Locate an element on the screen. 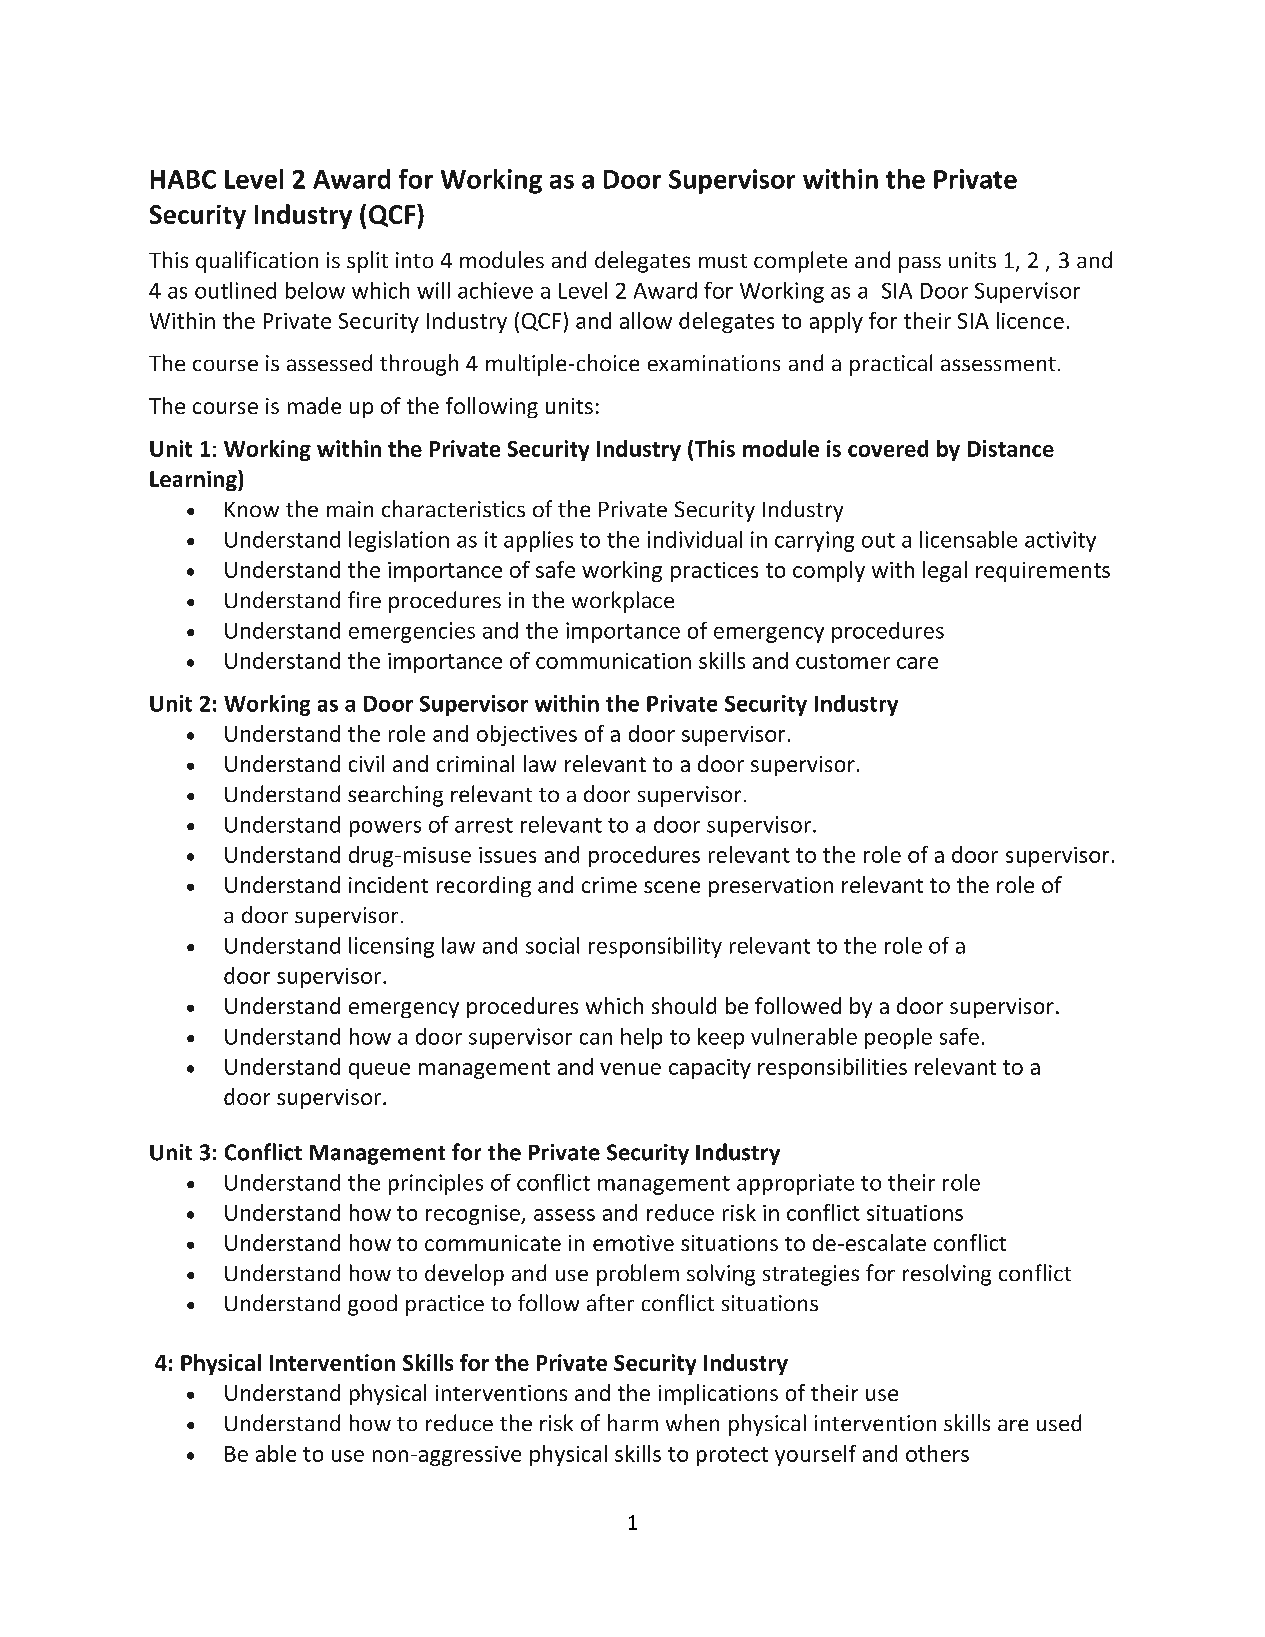 The height and width of the screenshot is (1637, 1265). others is located at coordinates (937, 1453).
